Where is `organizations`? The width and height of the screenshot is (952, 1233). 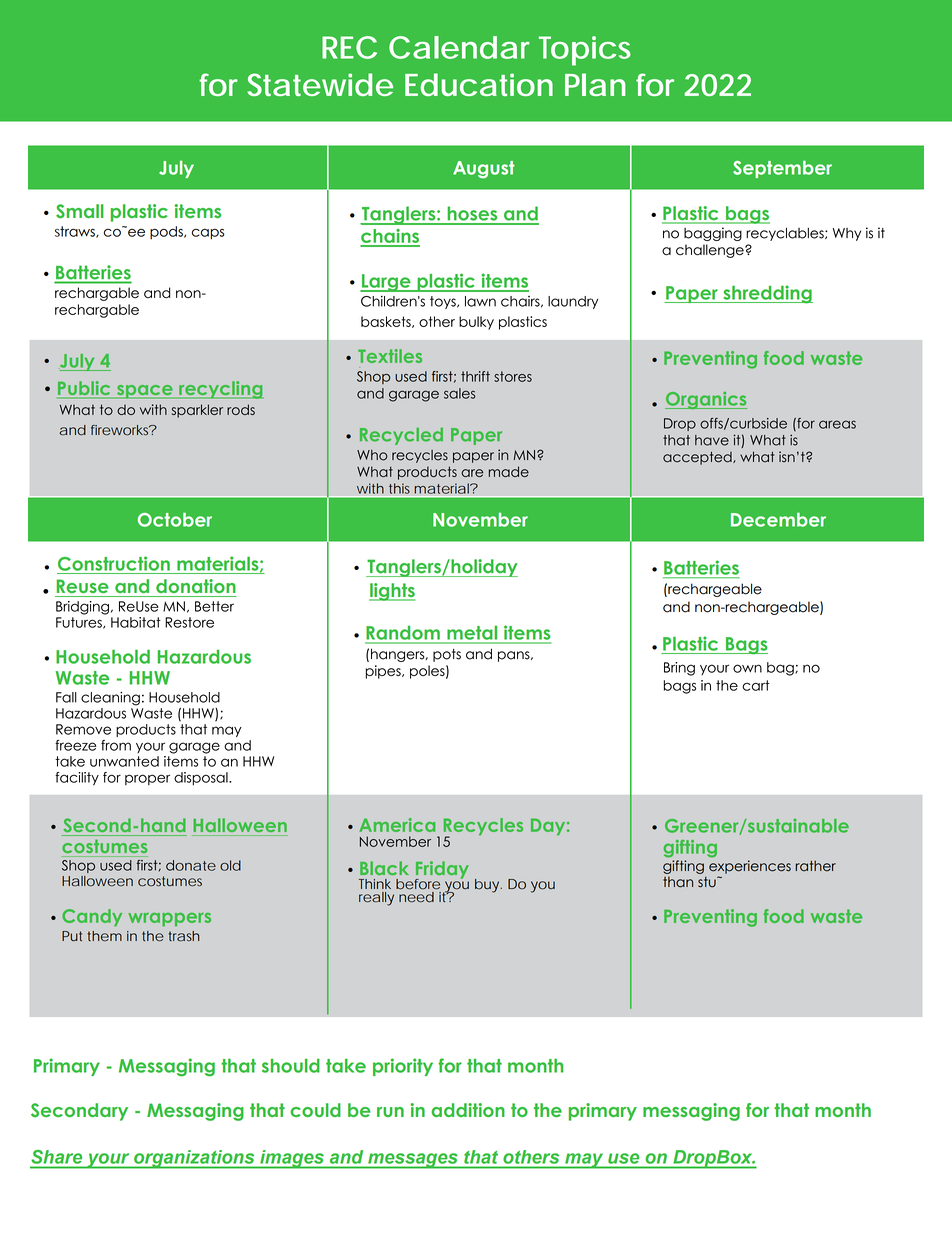
organizations is located at coordinates (194, 1159).
